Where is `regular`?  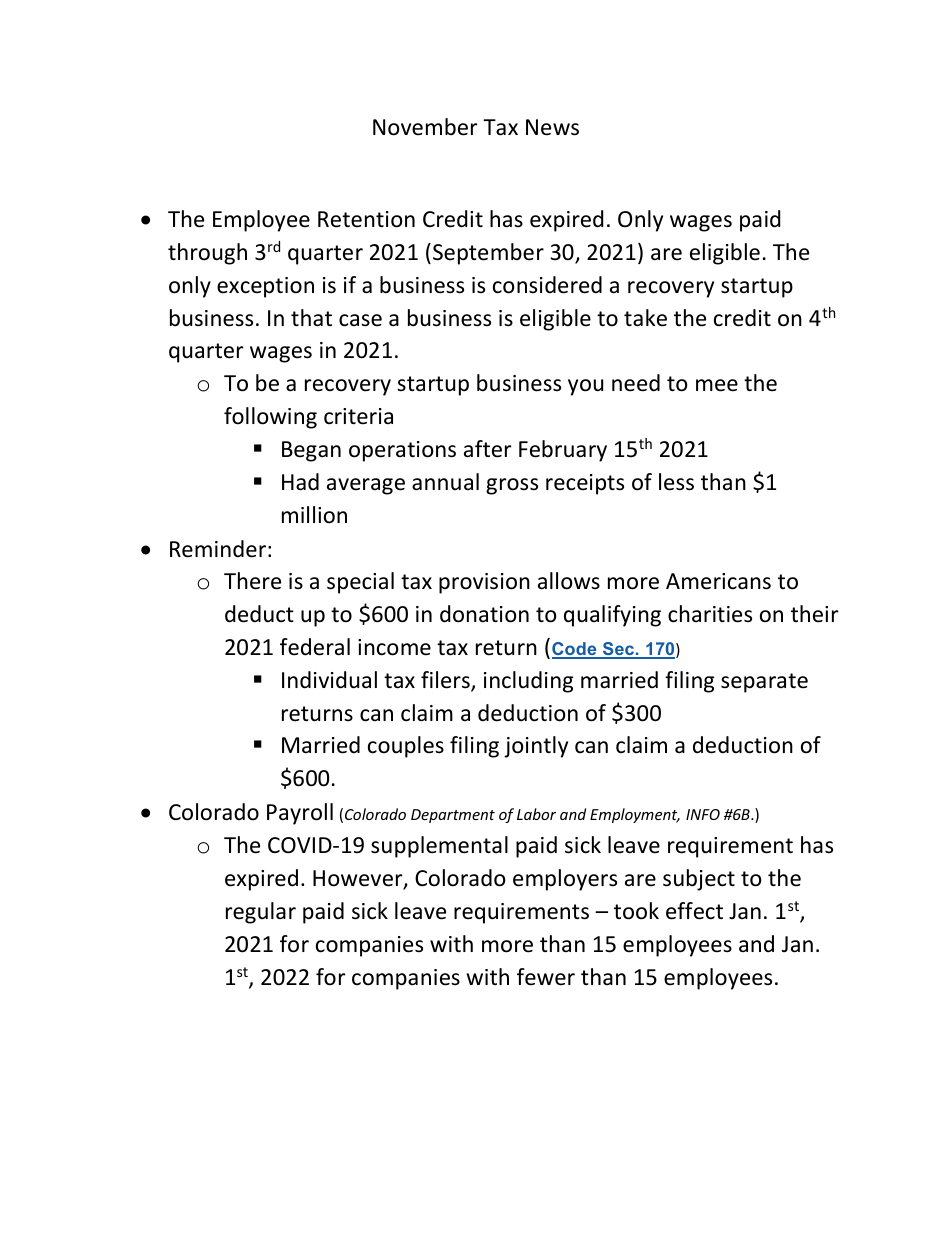
regular is located at coordinates (261, 913).
